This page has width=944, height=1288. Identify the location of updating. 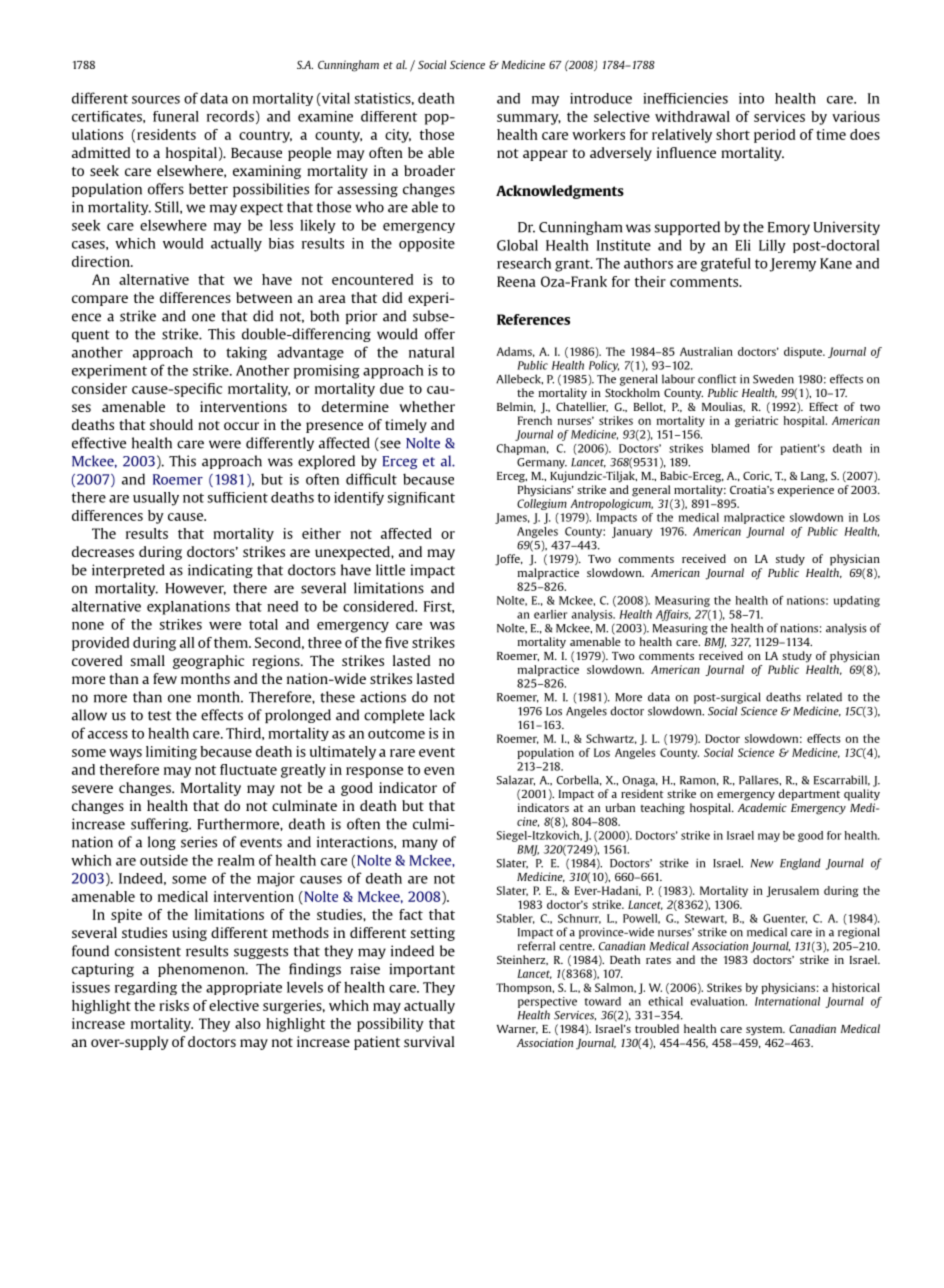
(857, 601).
